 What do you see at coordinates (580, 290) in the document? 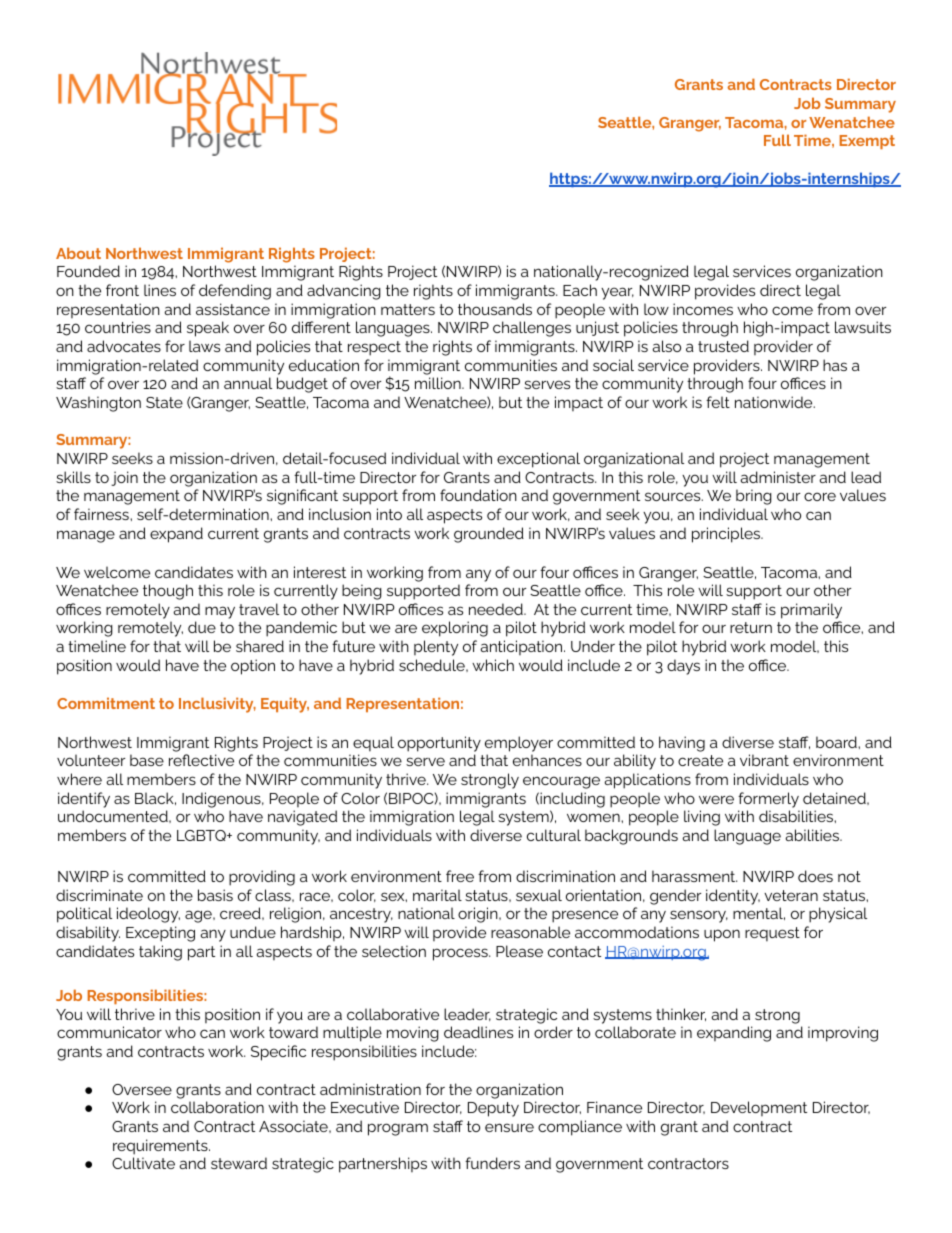
I see `Each` at bounding box center [580, 290].
